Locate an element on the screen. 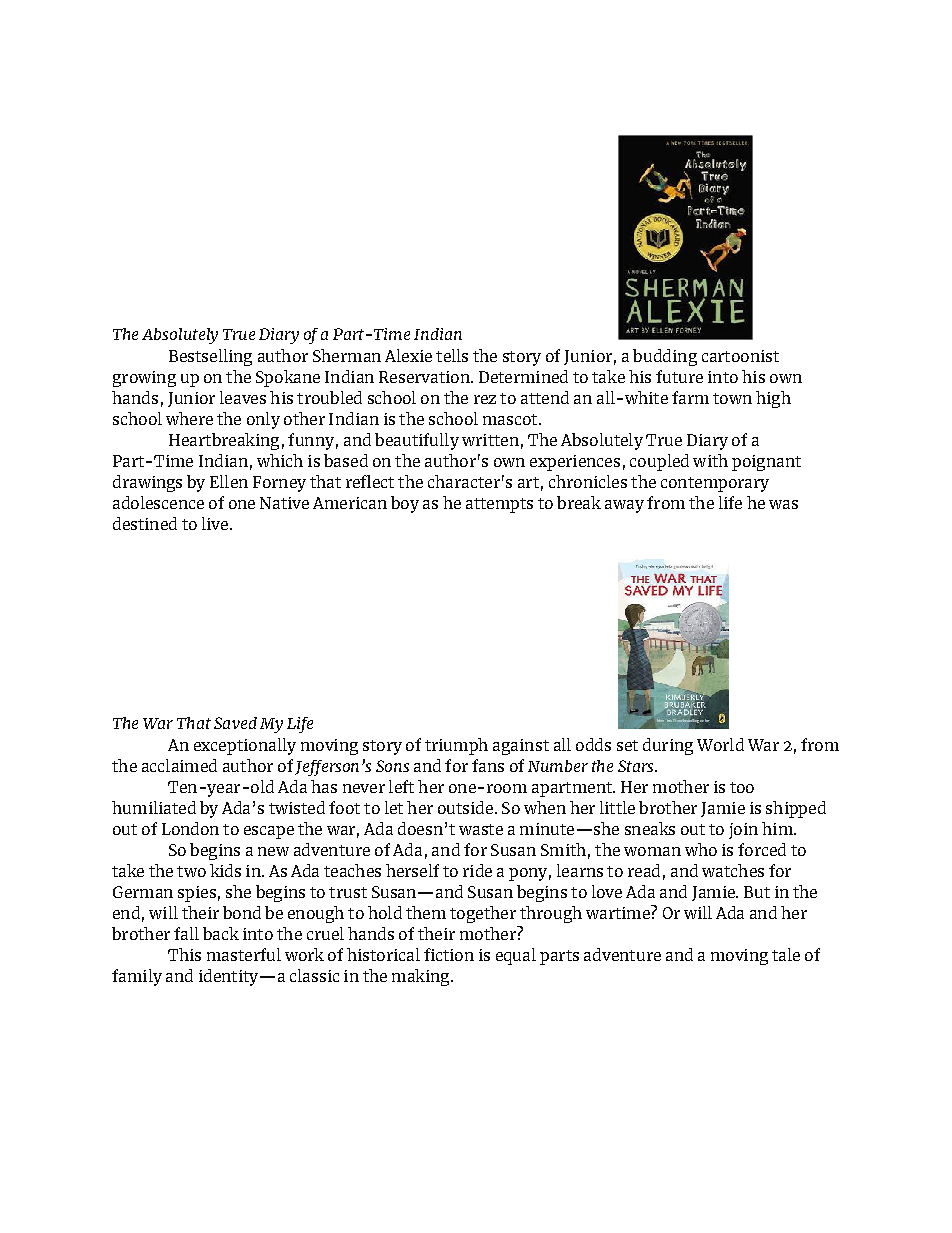 This screenshot has width=952, height=1233. join is located at coordinates (743, 831).
